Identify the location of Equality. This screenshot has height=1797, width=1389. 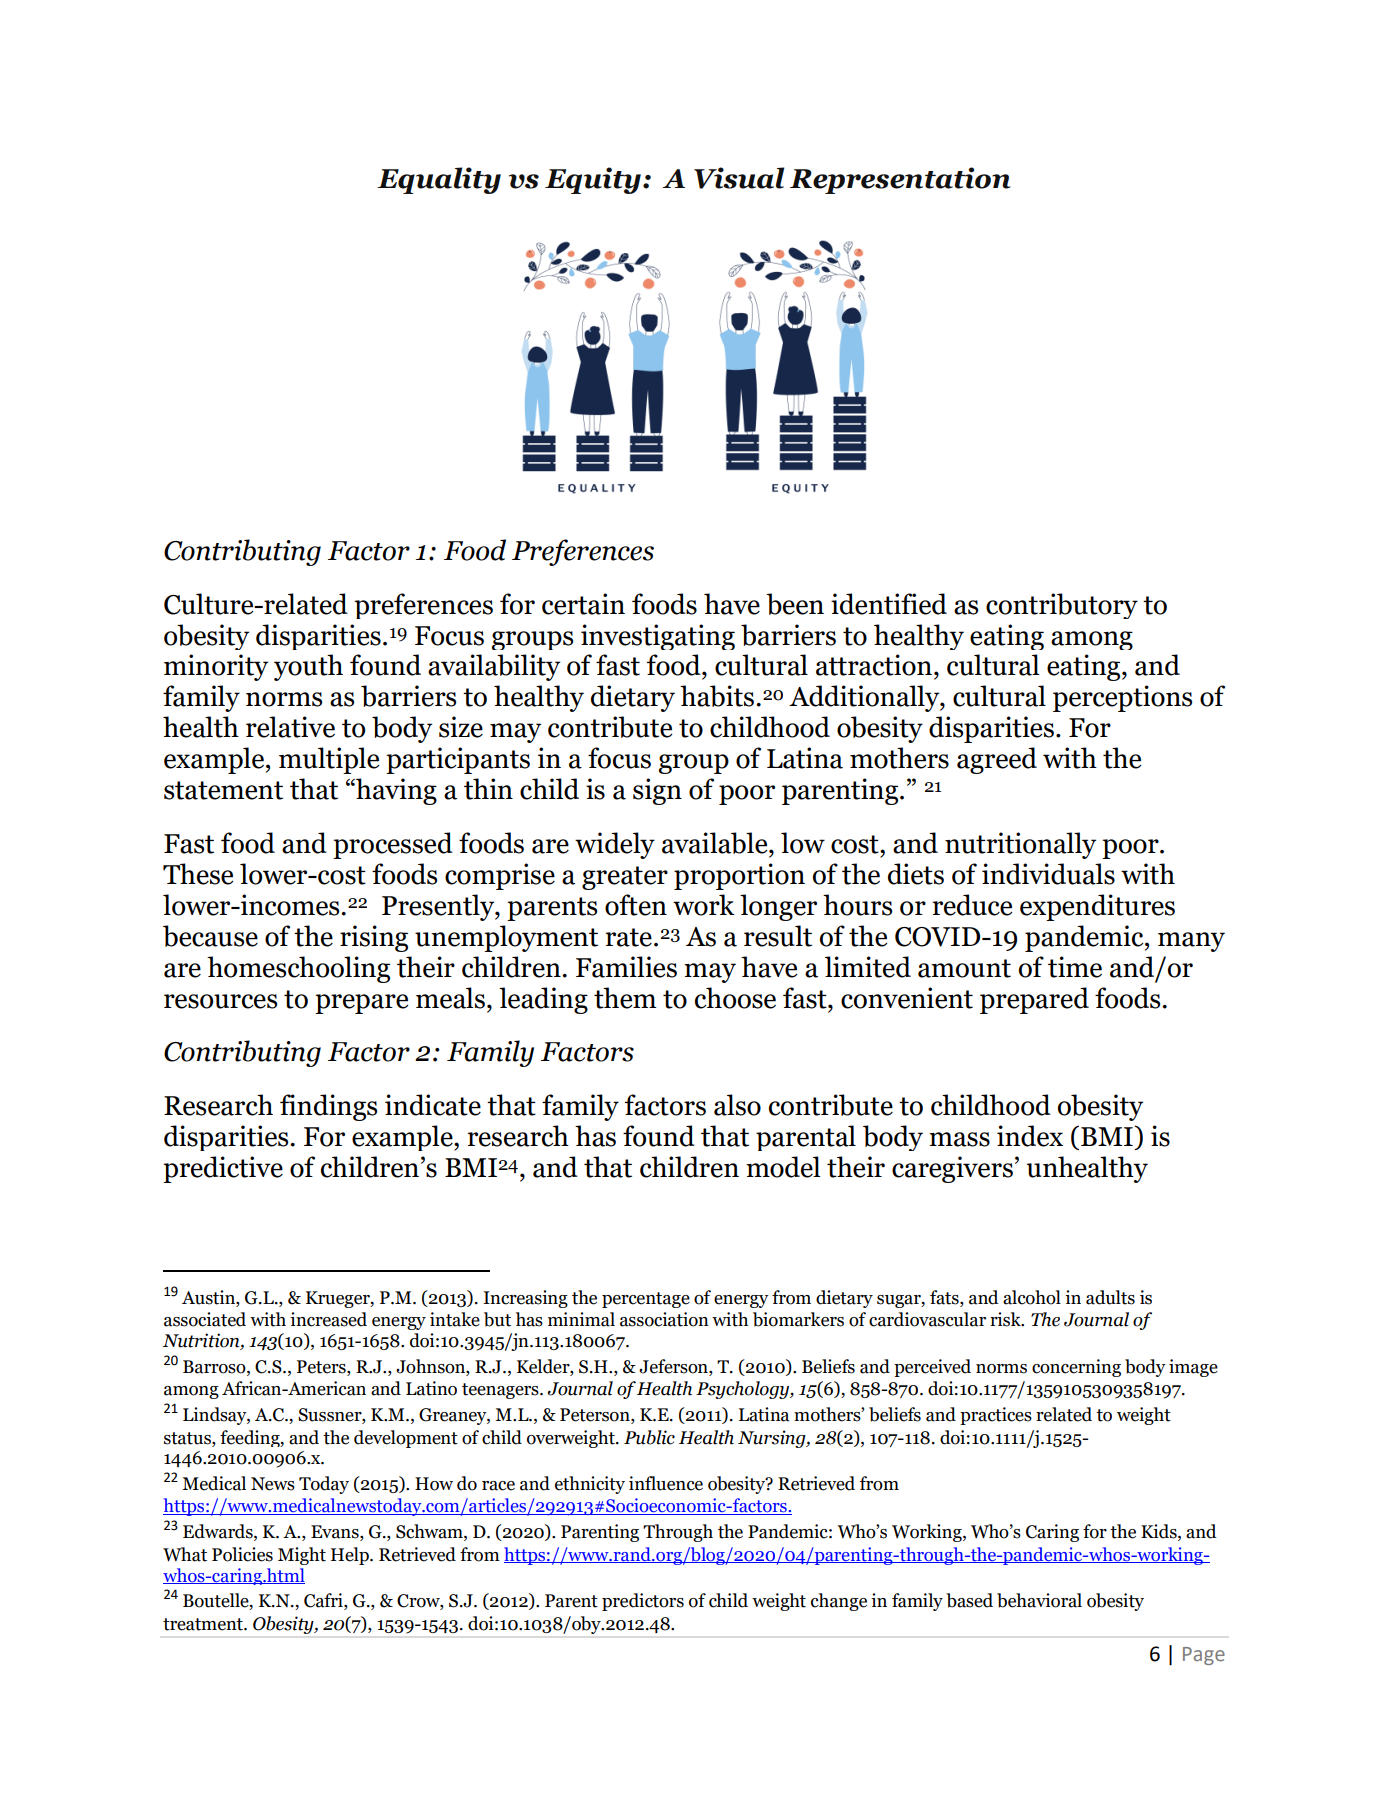
(439, 180).
